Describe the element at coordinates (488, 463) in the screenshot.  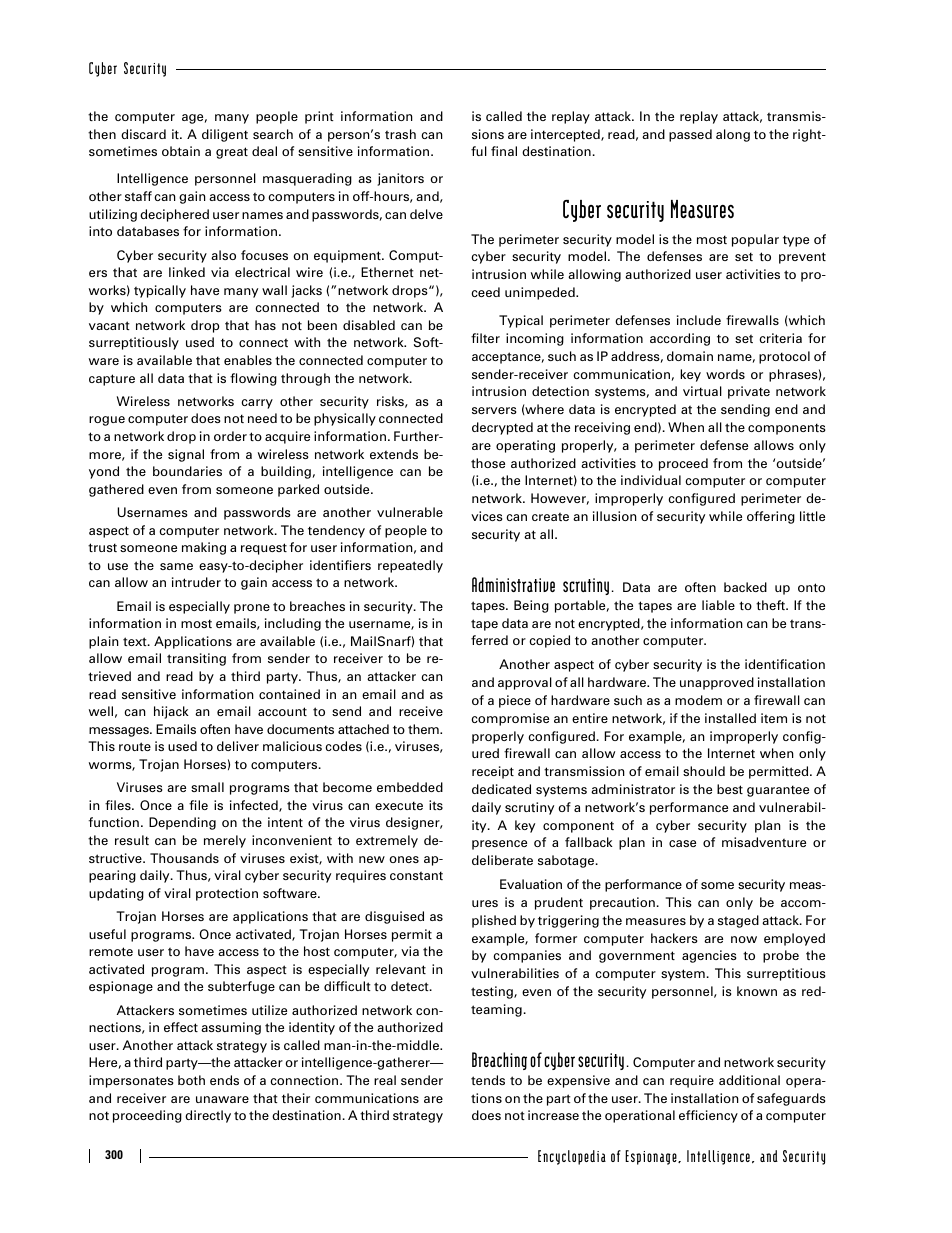
I see `those` at that location.
